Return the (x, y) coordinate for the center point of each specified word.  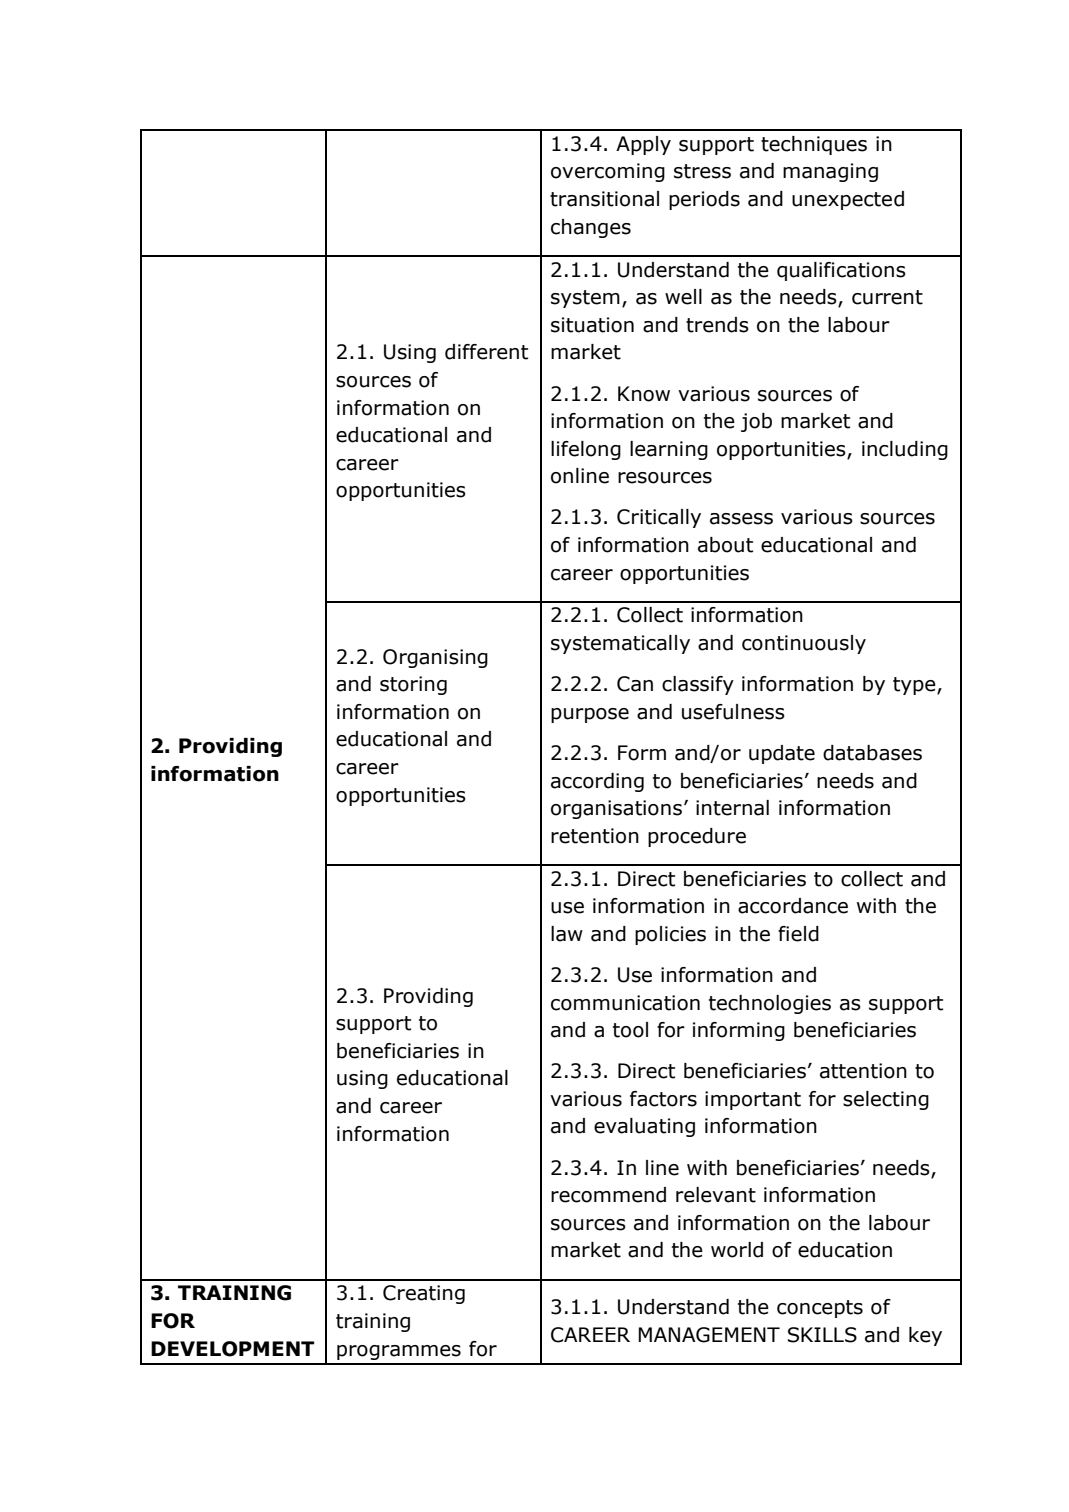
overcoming (608, 172)
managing (830, 172)
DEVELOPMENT (232, 1349)
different (486, 352)
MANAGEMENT (709, 1335)
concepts (820, 1309)
